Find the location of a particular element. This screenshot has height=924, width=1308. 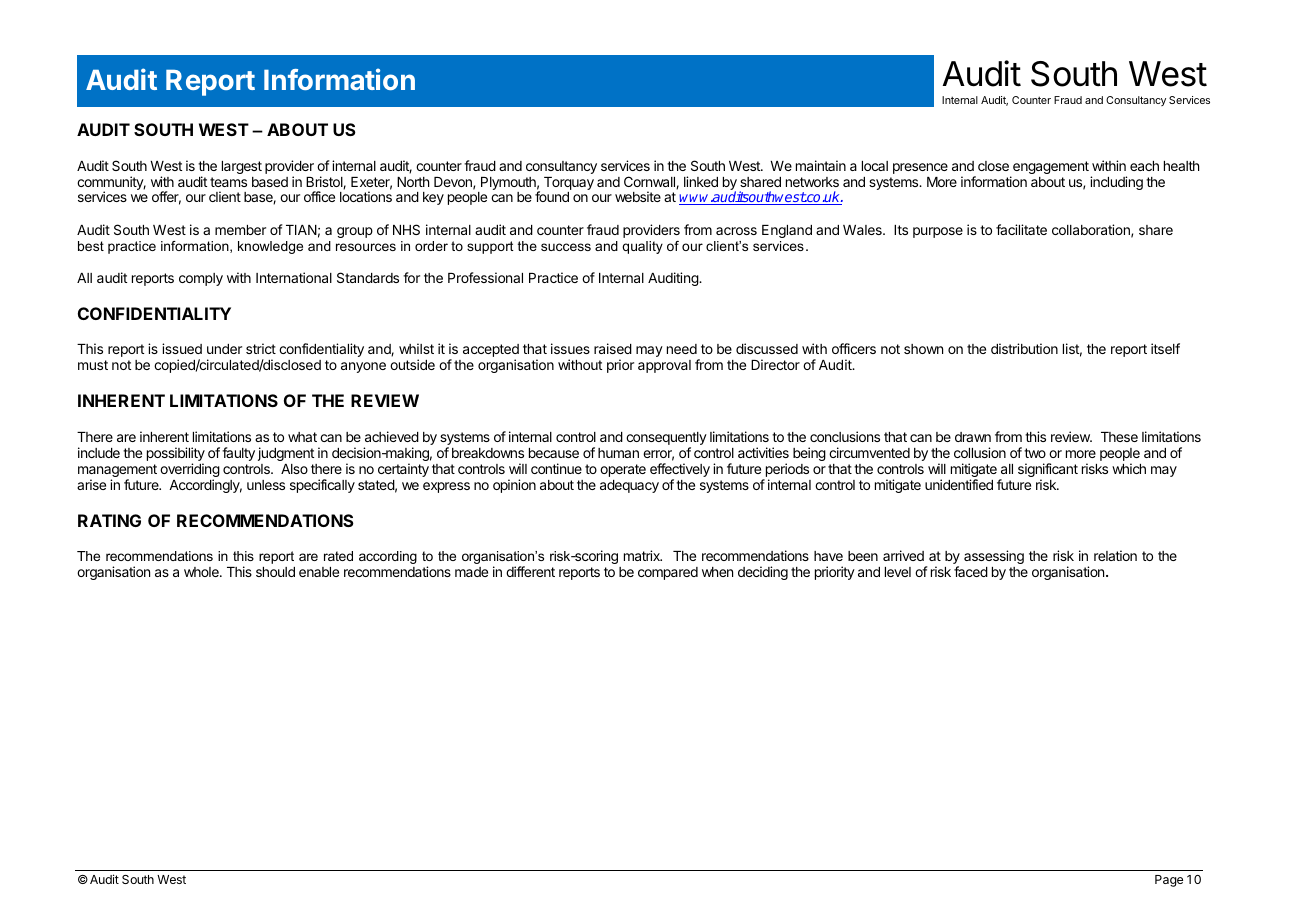

faced is located at coordinates (971, 571).
